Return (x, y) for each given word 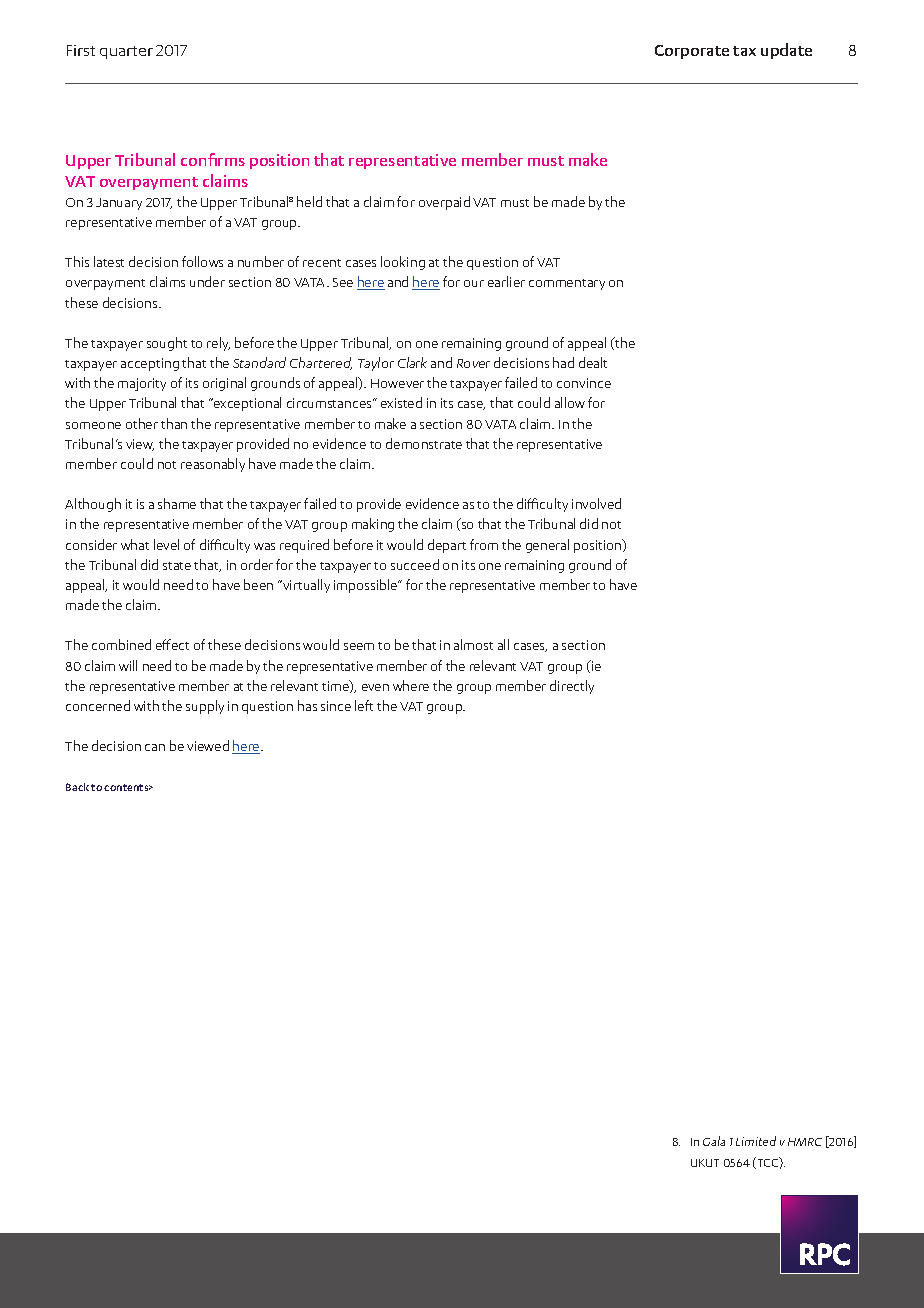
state (177, 566)
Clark (412, 362)
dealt (593, 362)
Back (77, 787)
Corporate (692, 52)
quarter (126, 52)
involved (596, 503)
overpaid (444, 203)
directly (572, 687)
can (155, 747)
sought (167, 344)
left (364, 705)
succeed (415, 564)
